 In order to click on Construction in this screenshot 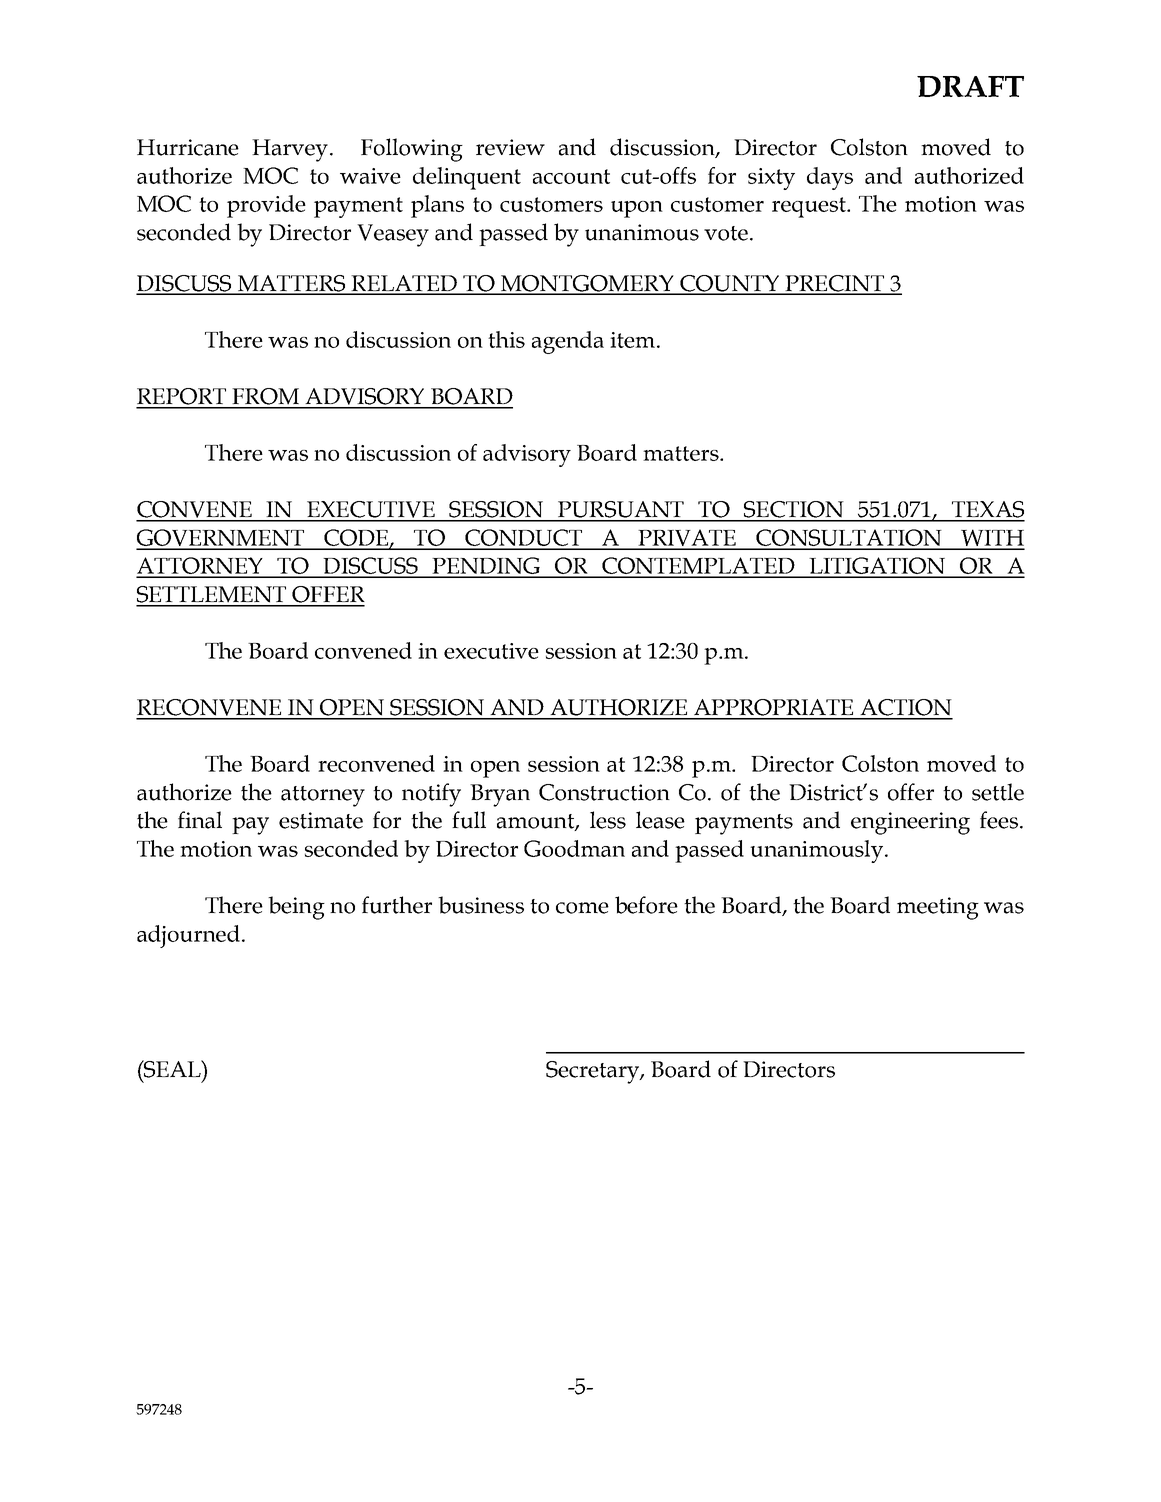, I will do `click(604, 792)`.
